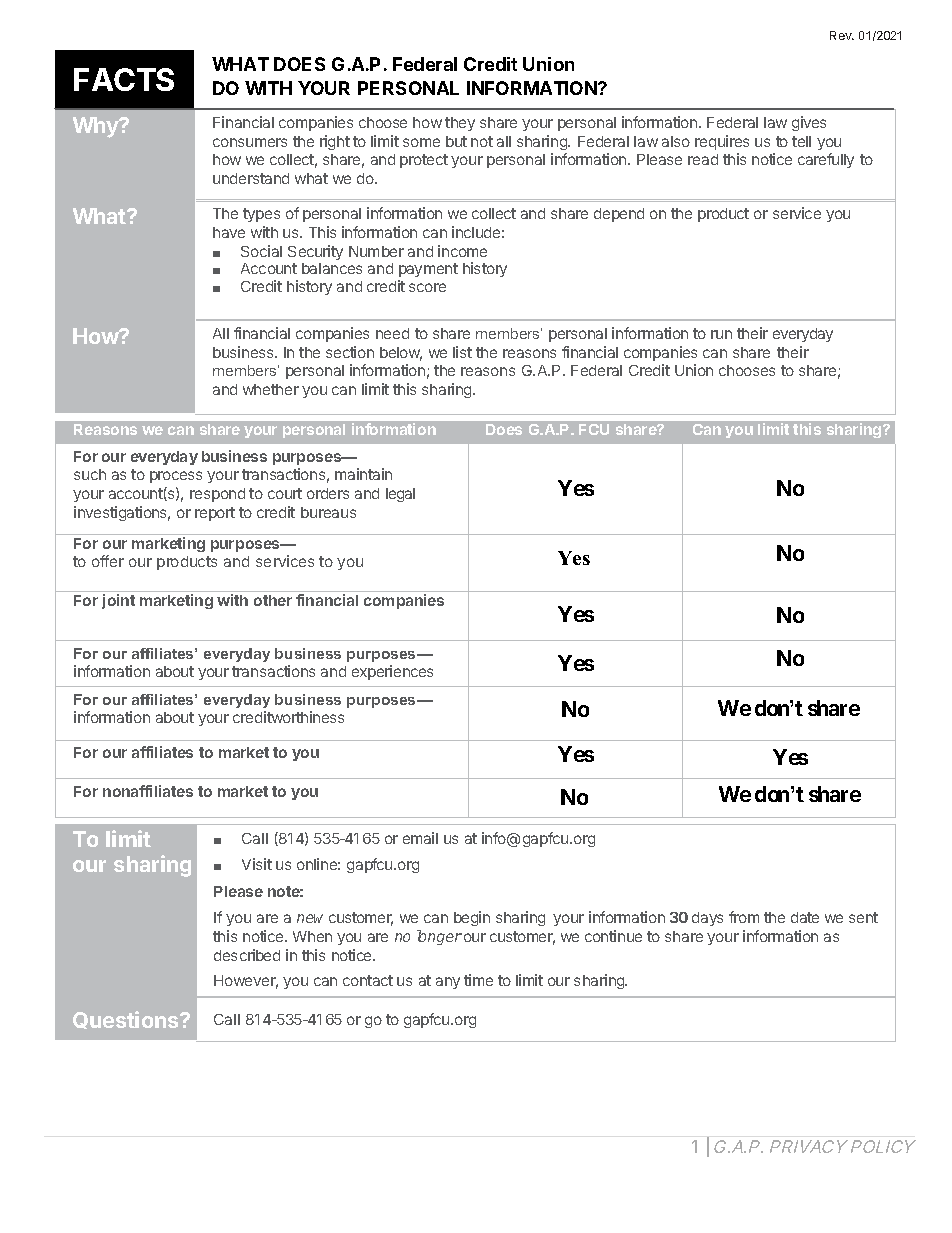  What do you see at coordinates (721, 334) in the screenshot?
I see `run` at bounding box center [721, 334].
